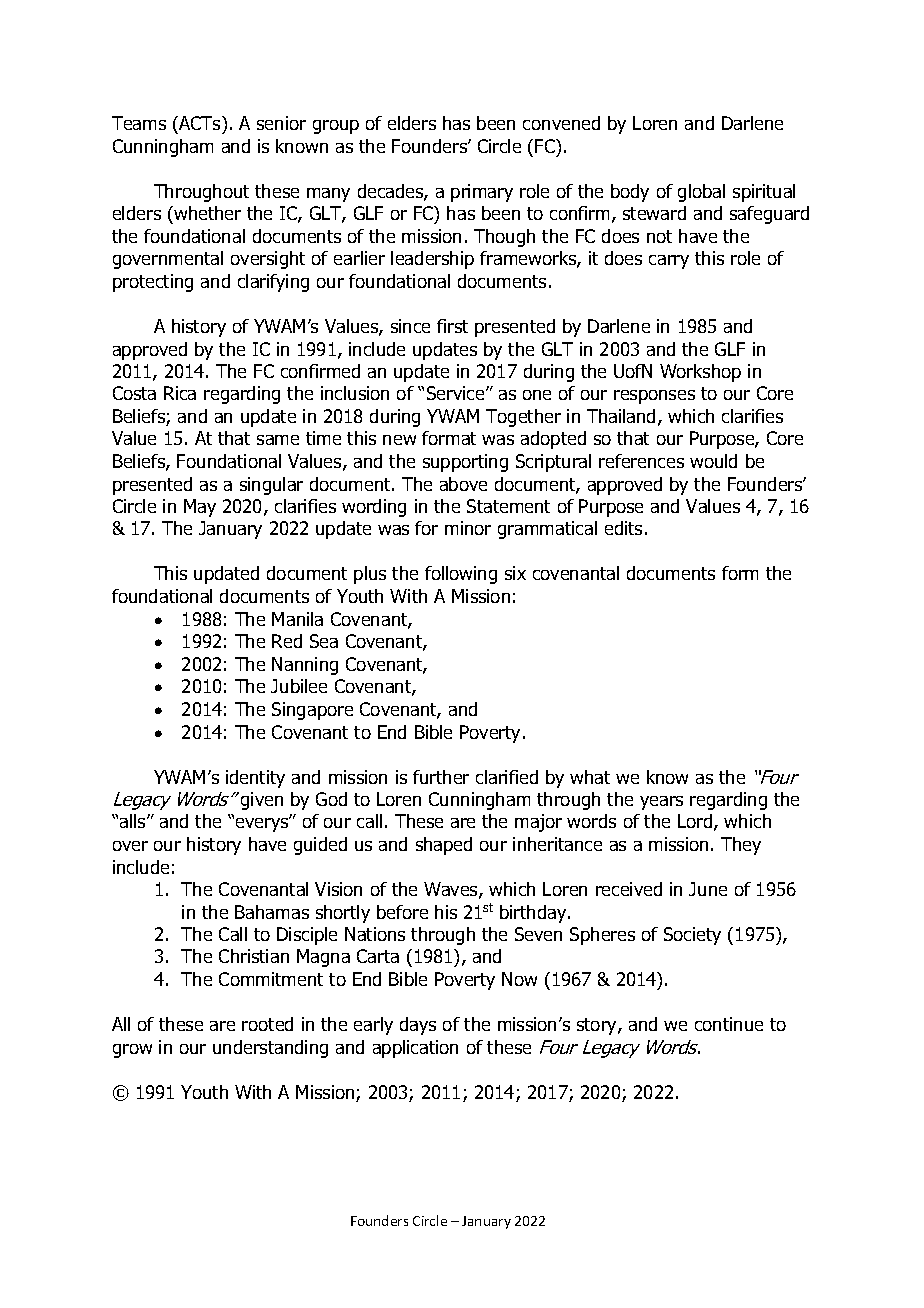 The width and height of the screenshot is (924, 1308). I want to click on Teams, so click(139, 123).
